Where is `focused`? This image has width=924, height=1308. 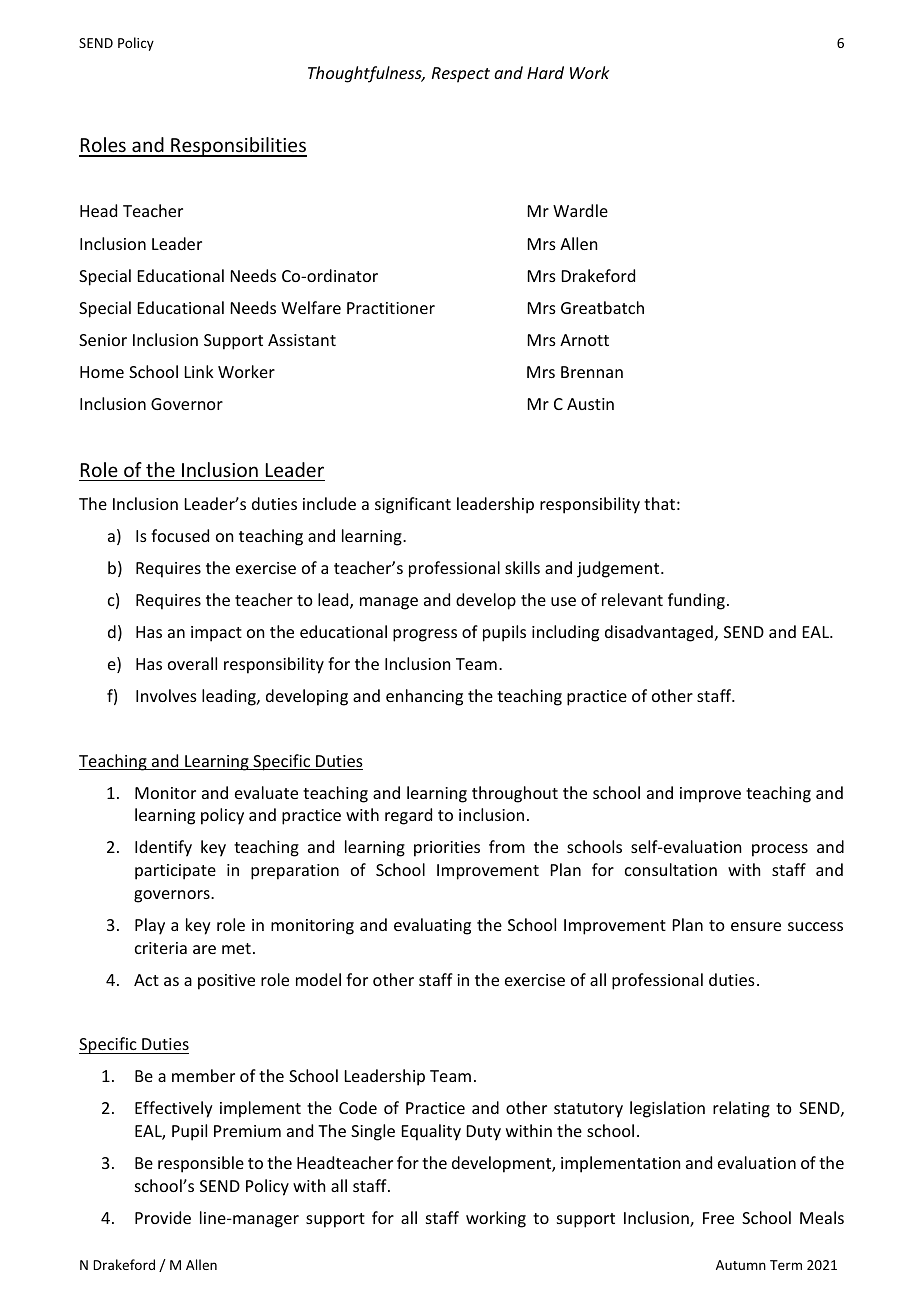
focused is located at coordinates (180, 535).
